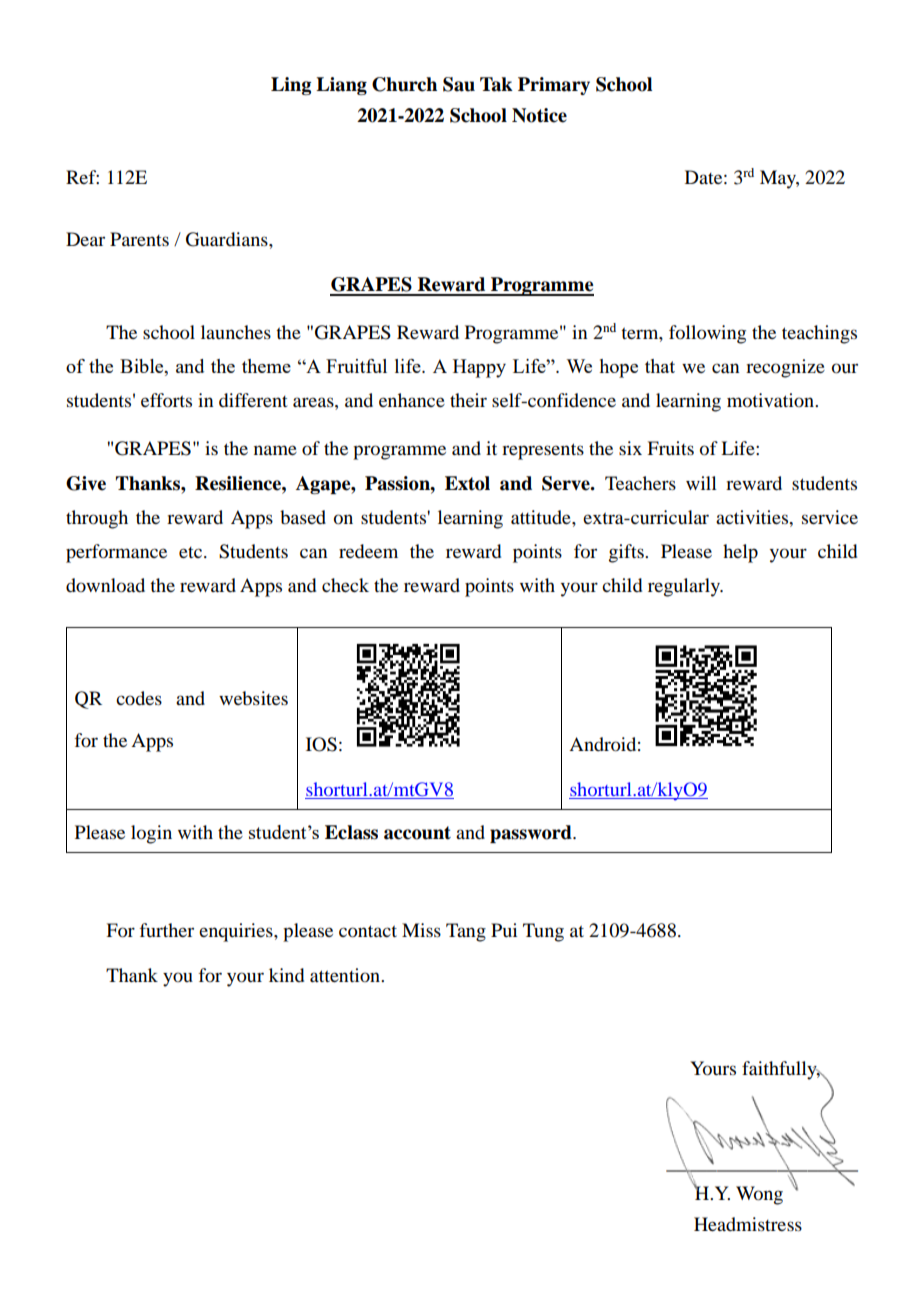 The height and width of the screenshot is (1308, 924). Describe the element at coordinates (192, 552) in the screenshot. I see `etc` at that location.
